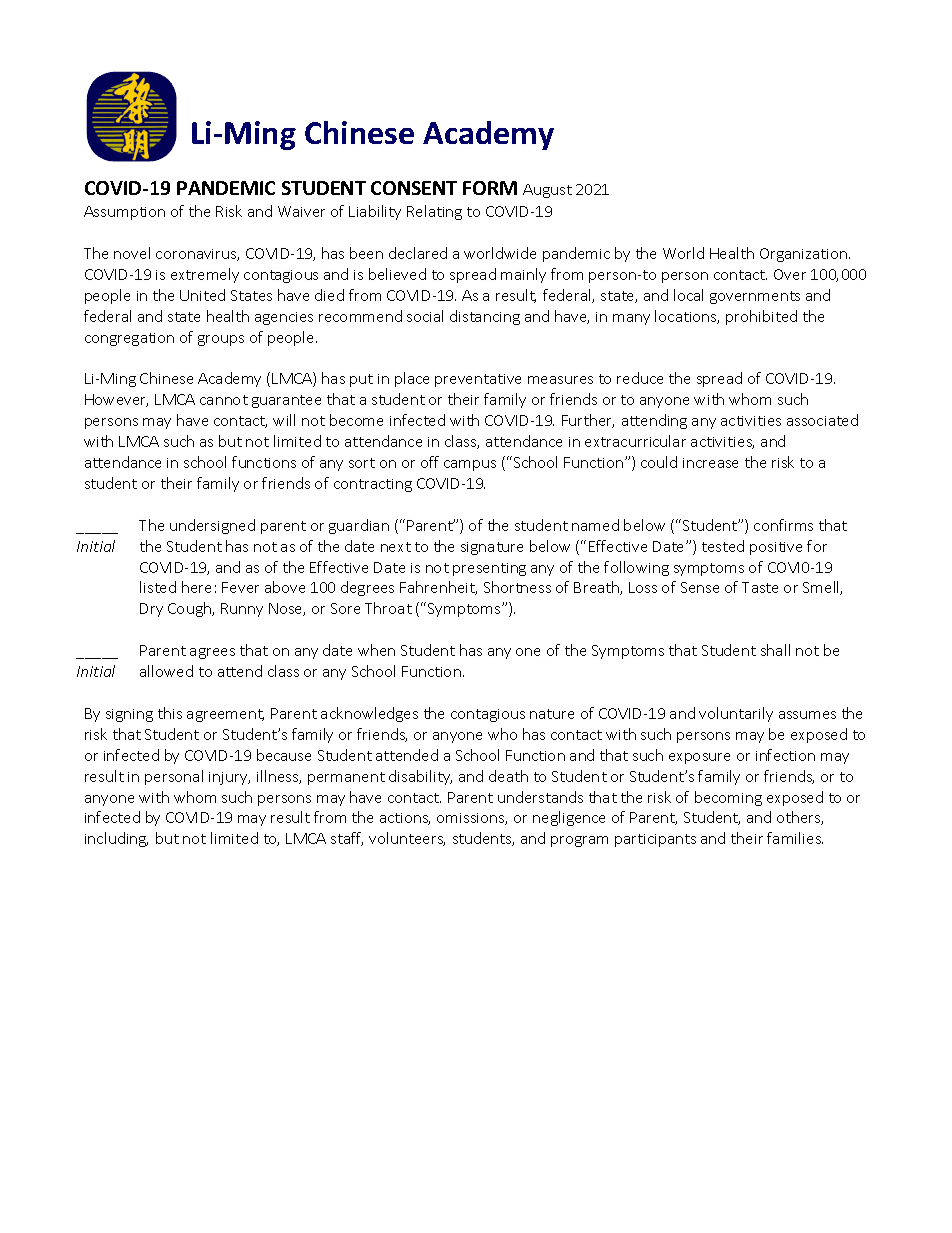 The height and width of the image is (1233, 952). I want to click on cannot, so click(224, 400).
